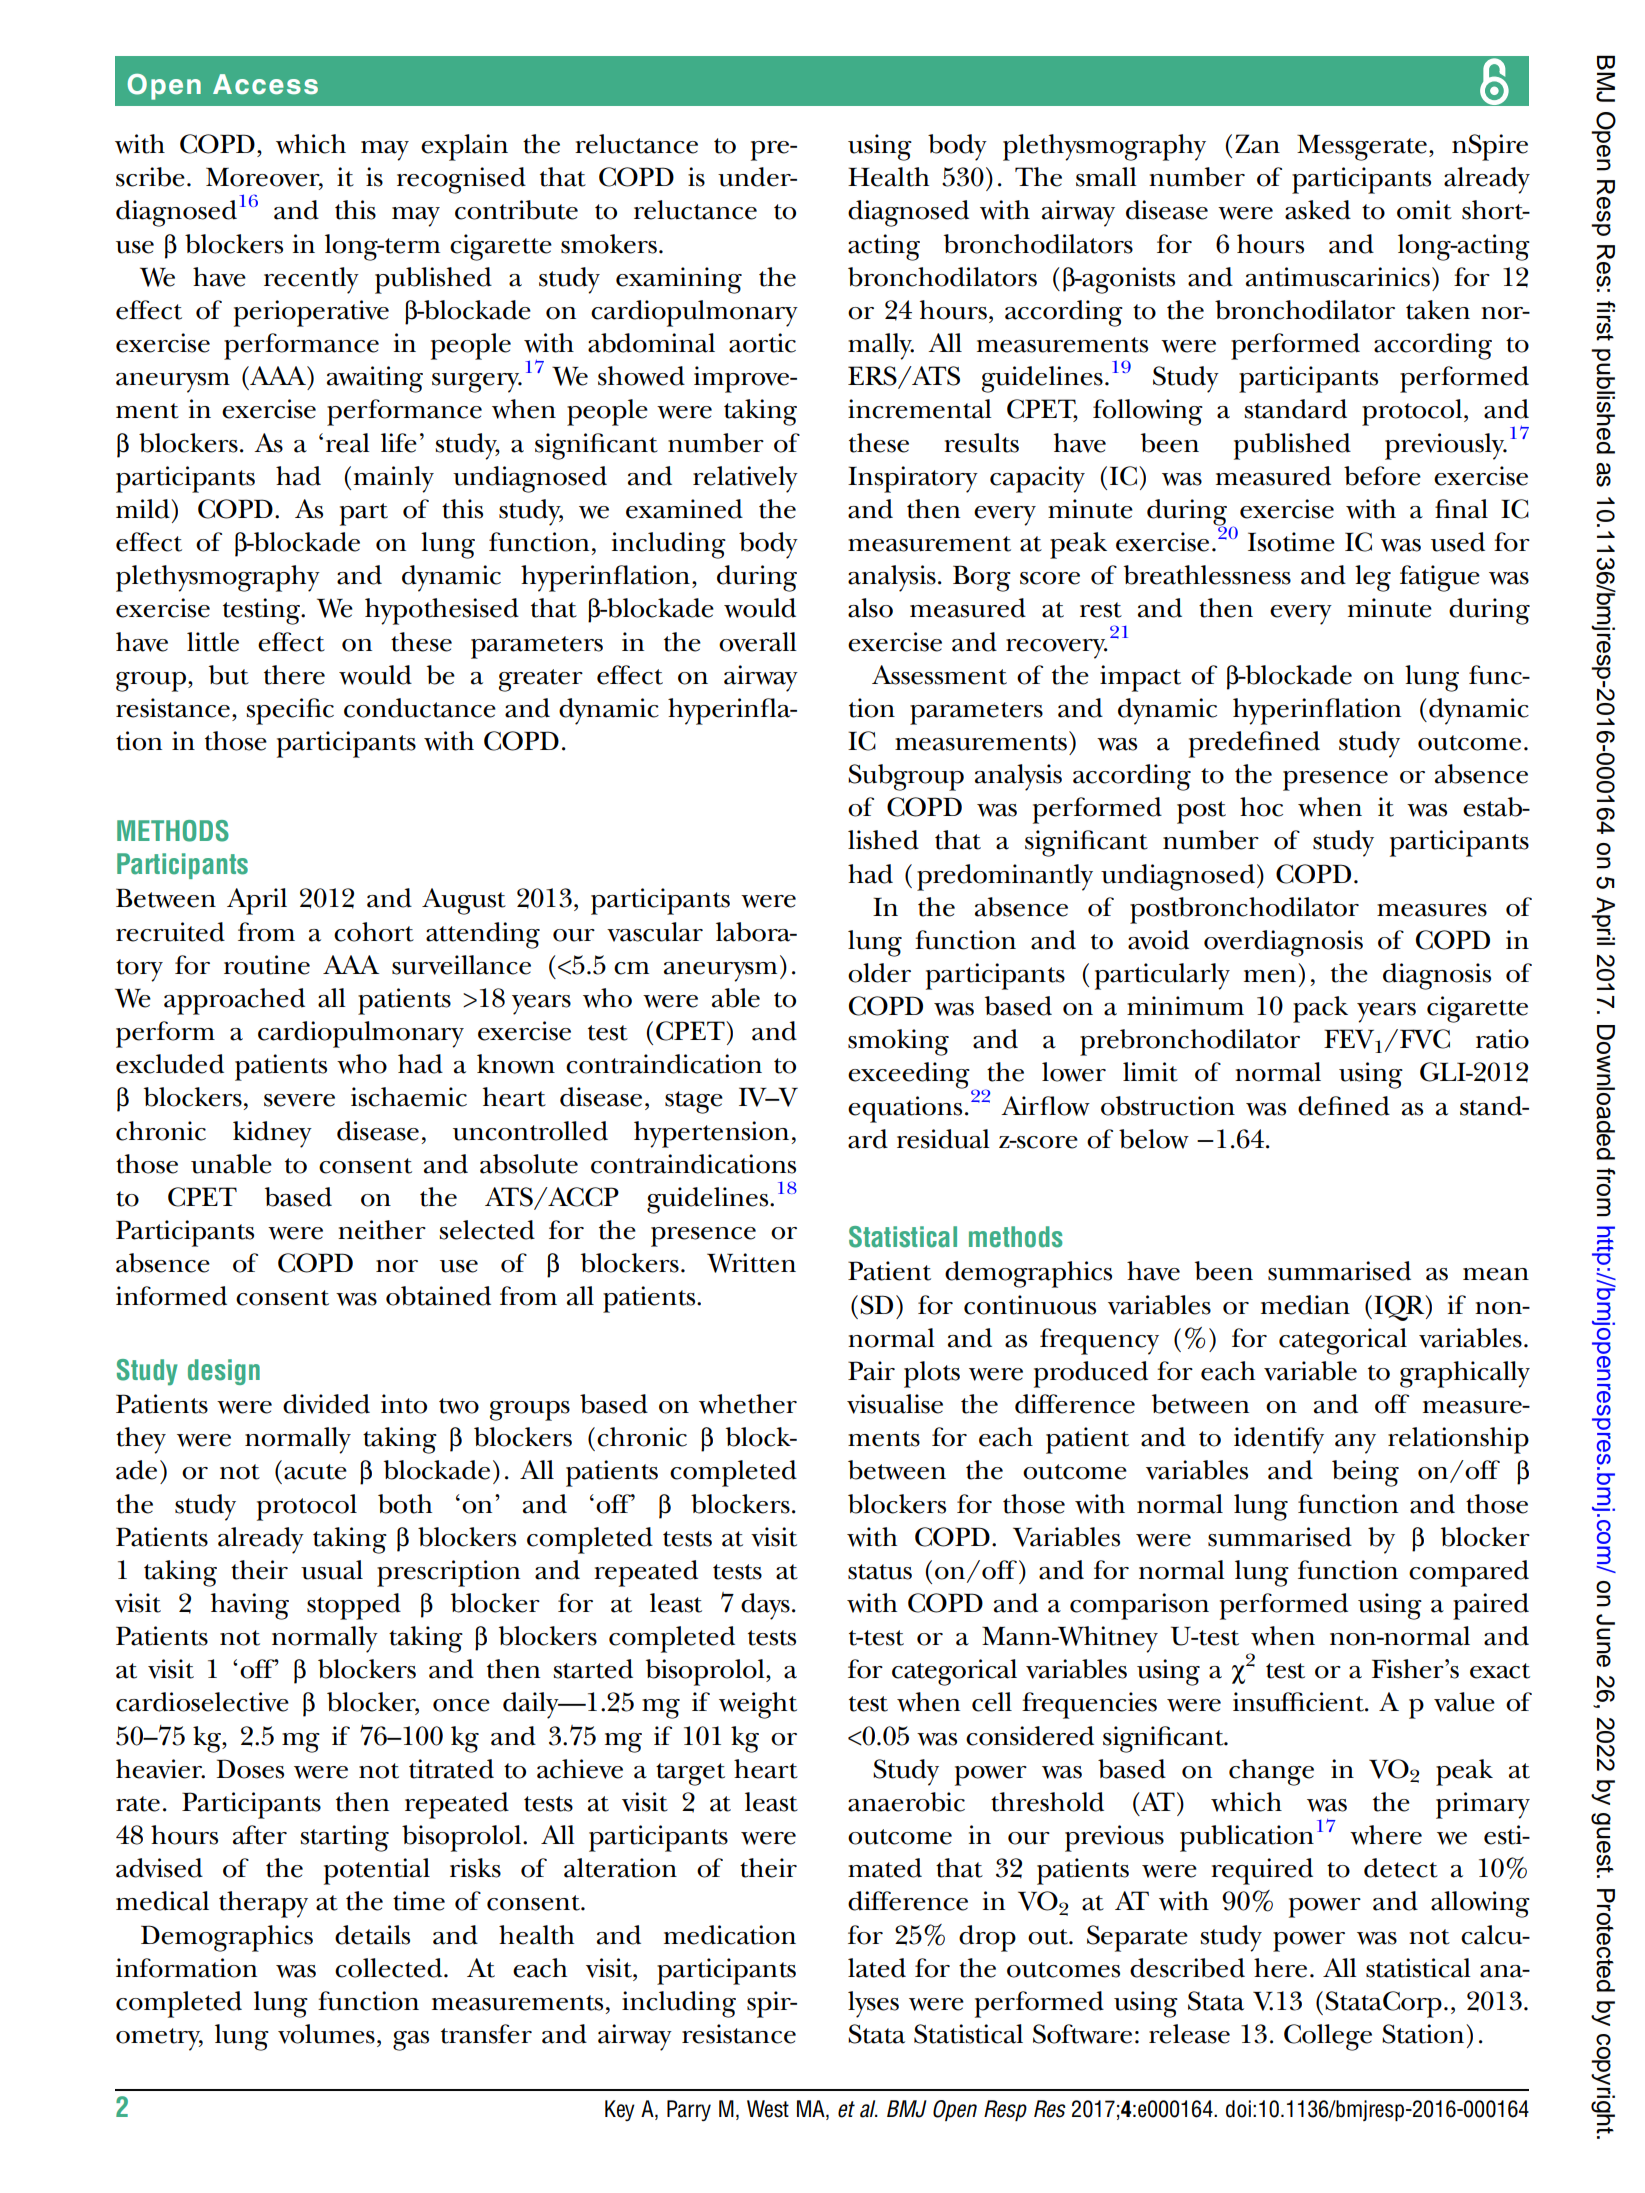 Image resolution: width=1645 pixels, height=2193 pixels. What do you see at coordinates (1320, 1009) in the image?
I see `pack` at bounding box center [1320, 1009].
